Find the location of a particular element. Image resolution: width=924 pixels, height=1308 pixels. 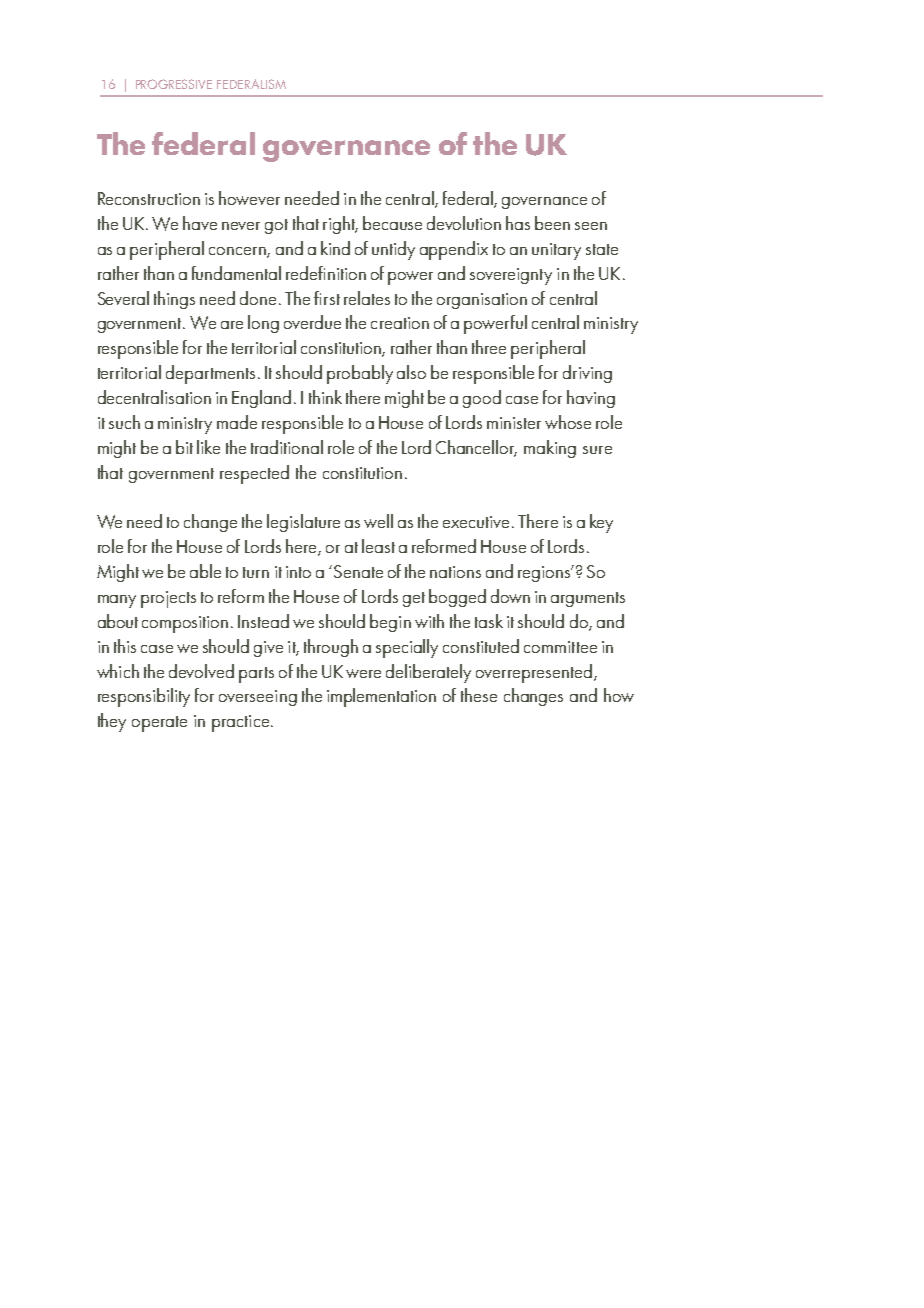

think is located at coordinates (325, 397).
